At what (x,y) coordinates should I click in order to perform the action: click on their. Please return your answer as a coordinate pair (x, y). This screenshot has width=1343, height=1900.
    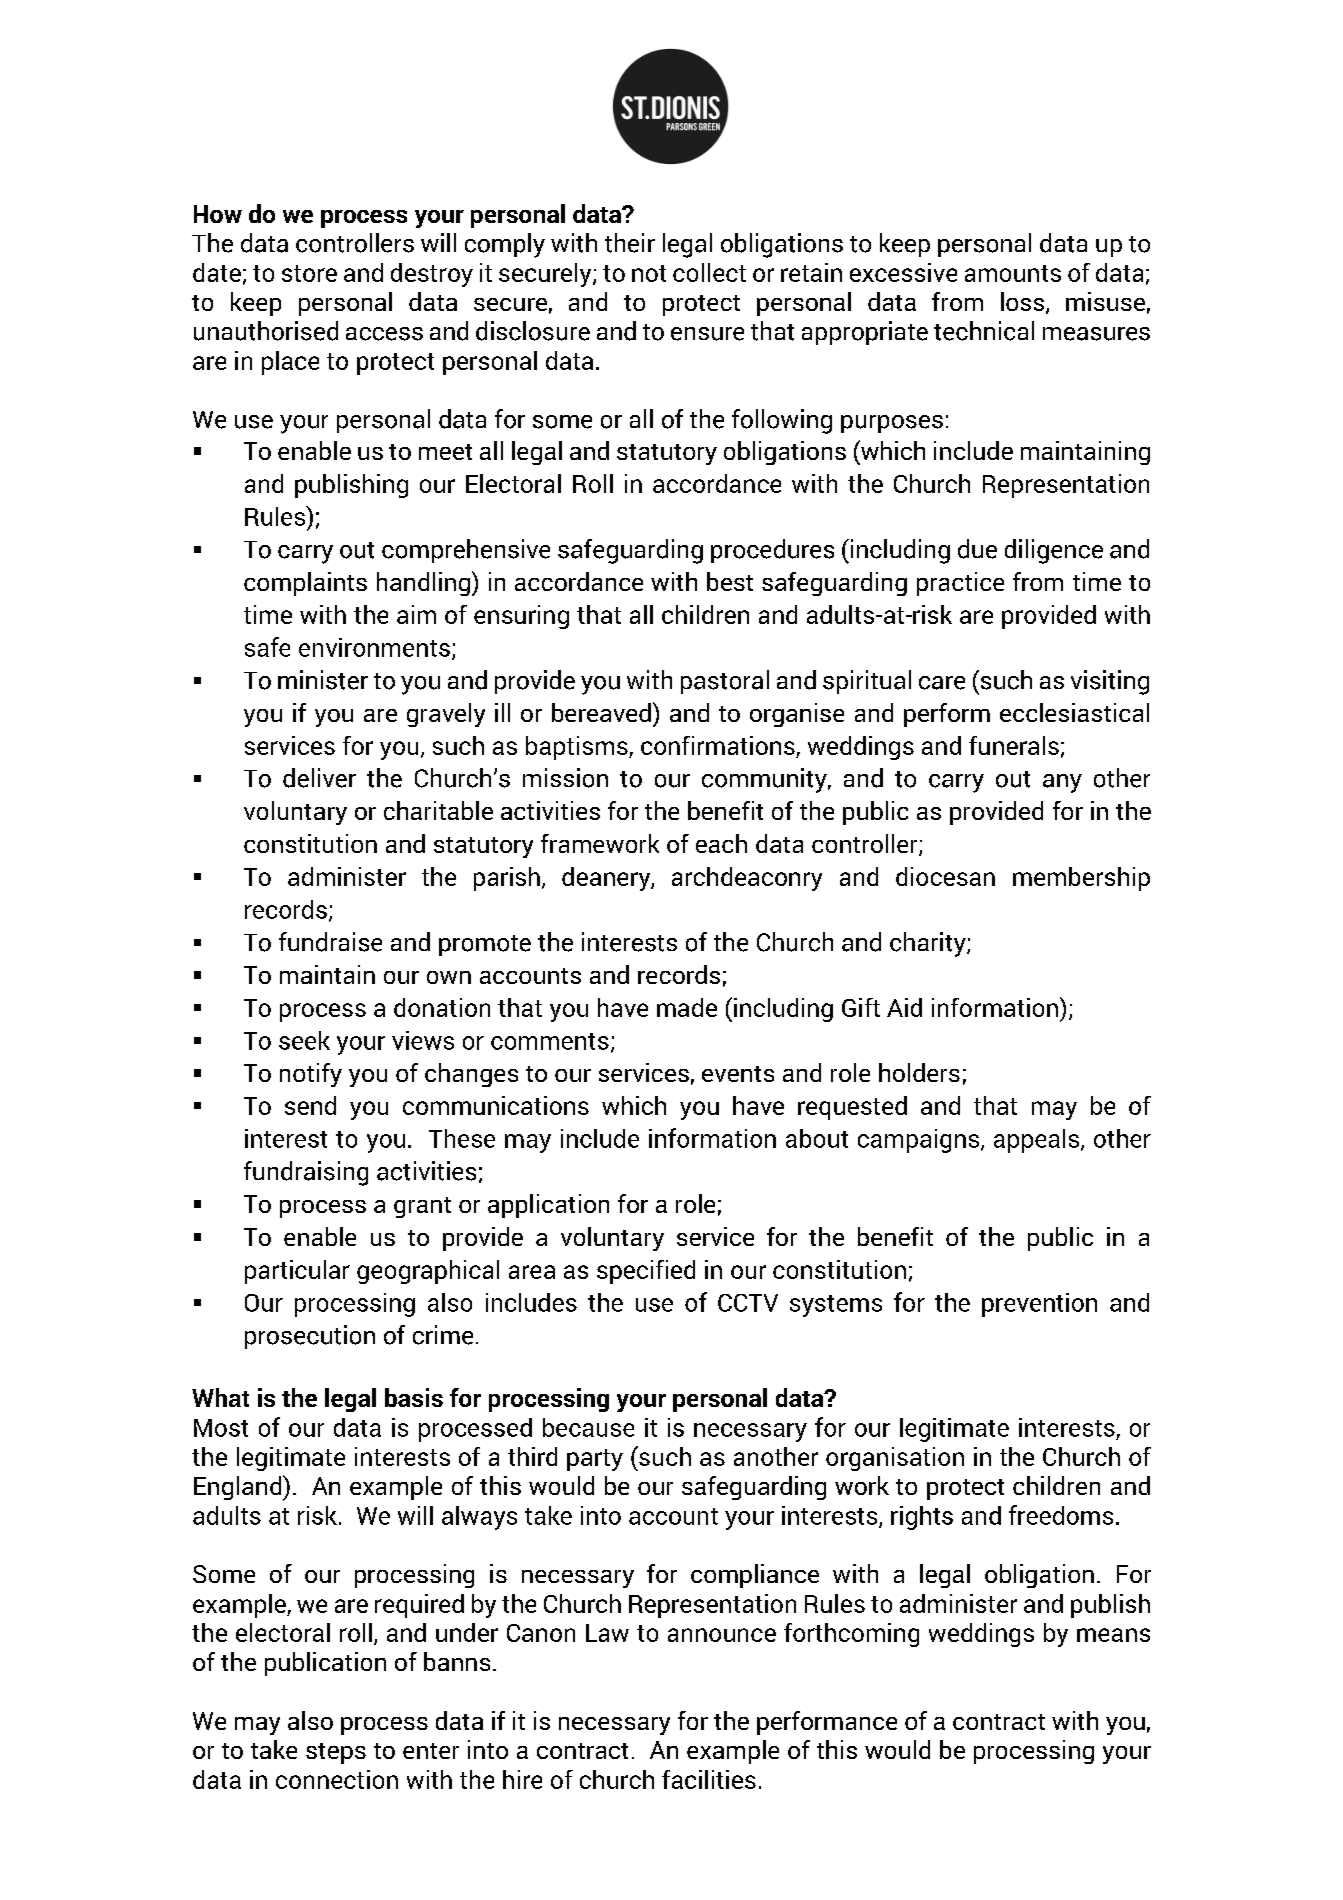
    Looking at the image, I should click on (630, 243).
